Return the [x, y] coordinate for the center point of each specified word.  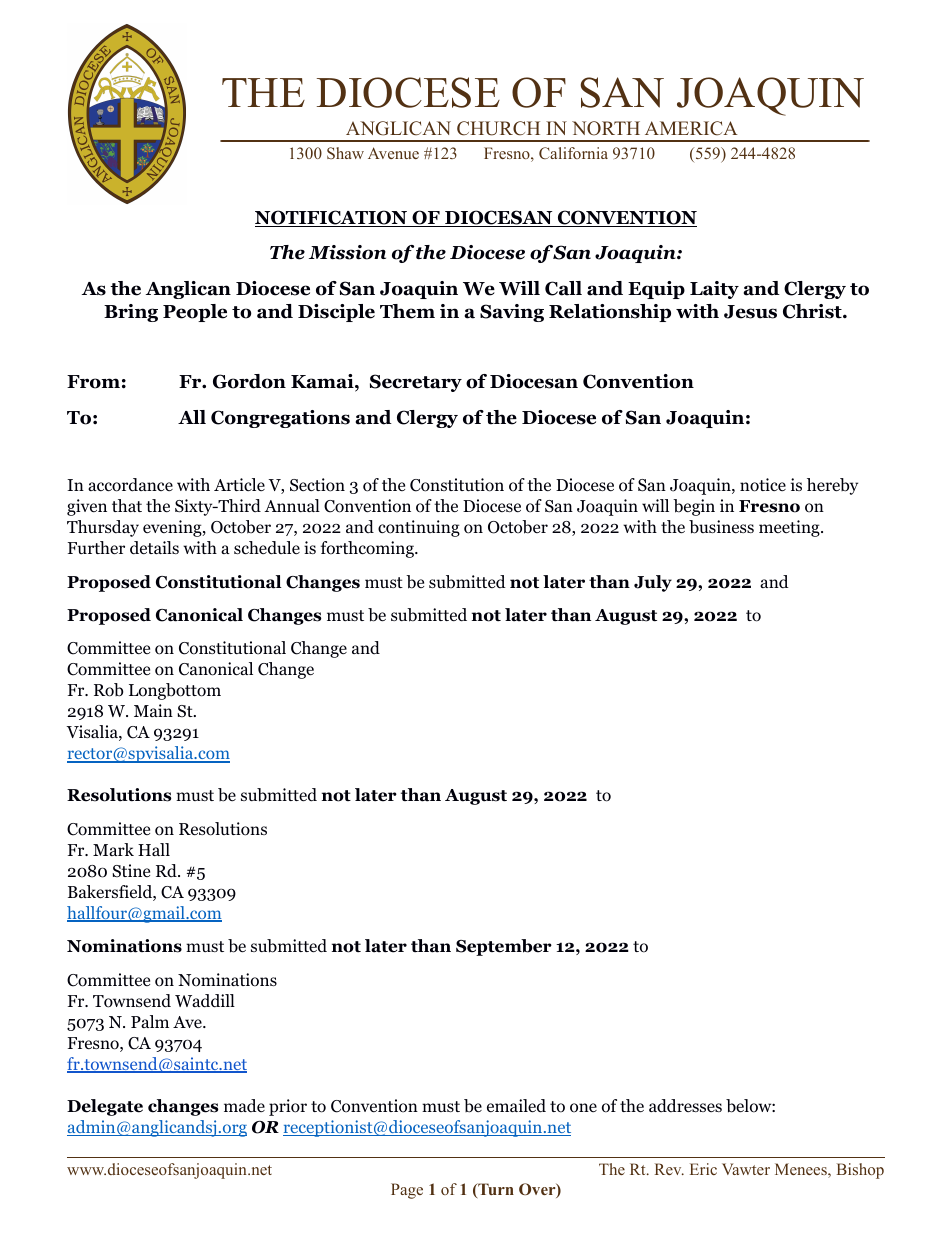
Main [153, 710]
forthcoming [368, 549]
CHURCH [498, 128]
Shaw [345, 153]
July [653, 583]
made [244, 1105]
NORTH [606, 128]
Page [407, 1191]
